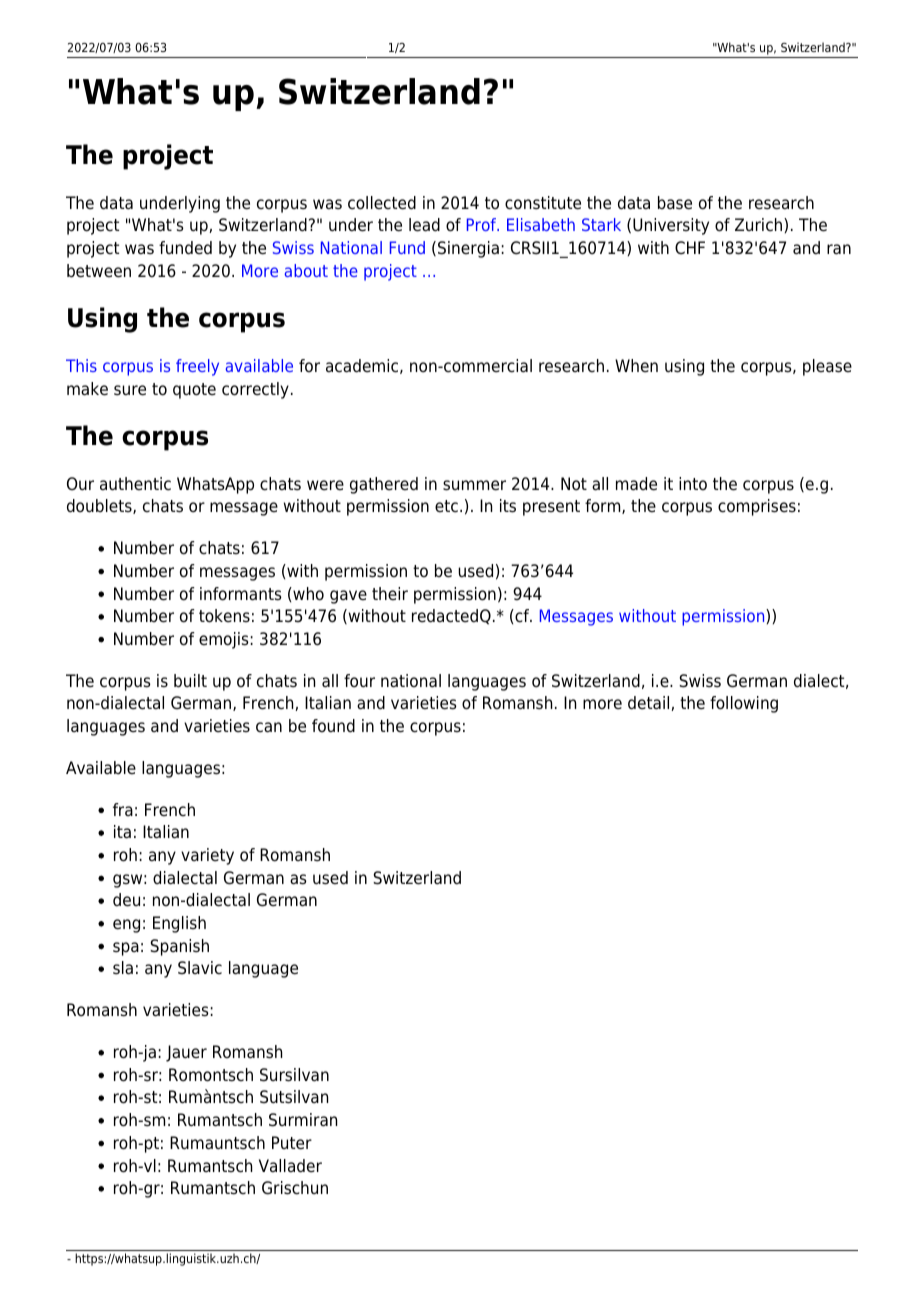 The image size is (924, 1308). What do you see at coordinates (135, 484) in the page?
I see `authentic` at bounding box center [135, 484].
